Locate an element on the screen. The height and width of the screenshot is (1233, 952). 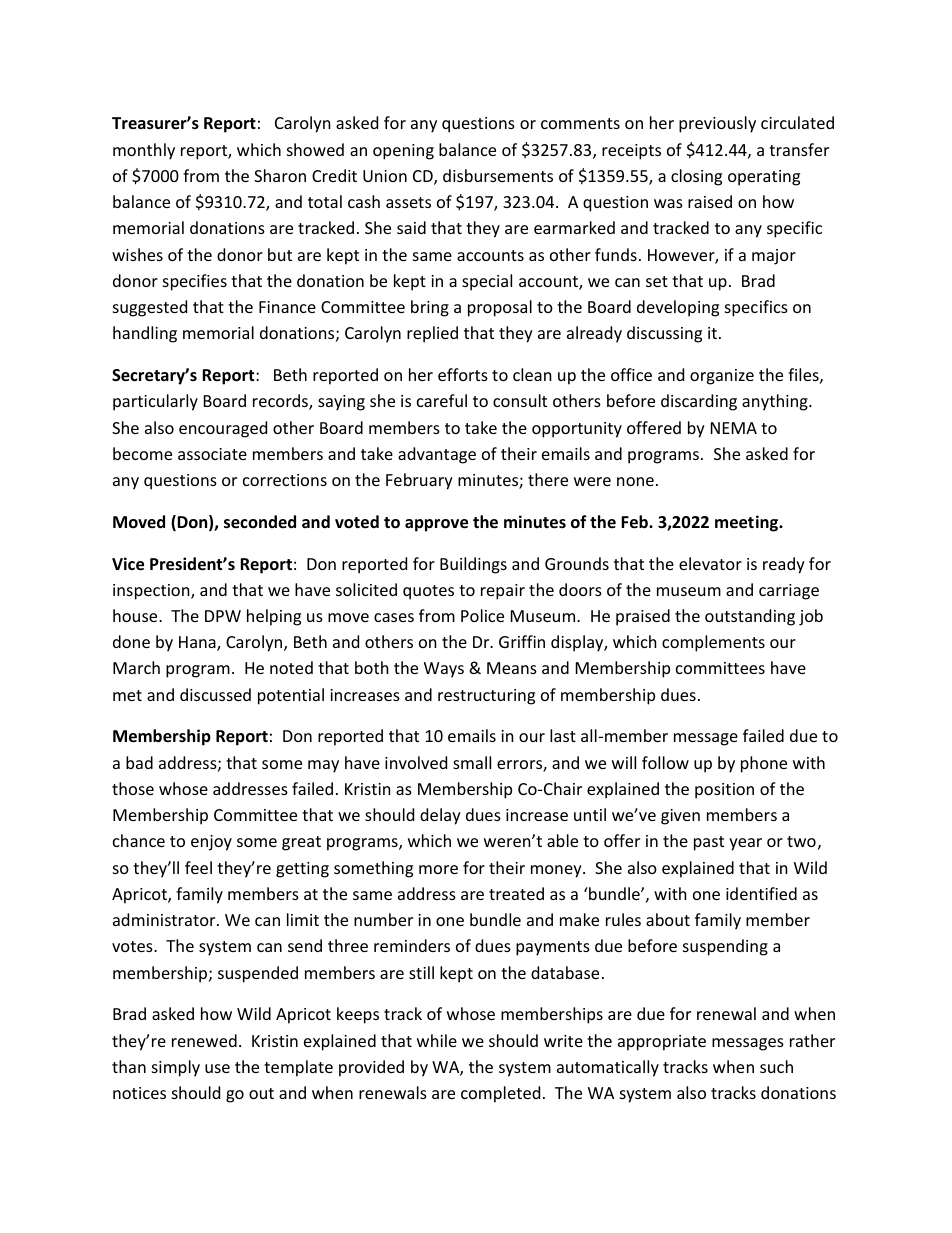
outstanding is located at coordinates (750, 617).
